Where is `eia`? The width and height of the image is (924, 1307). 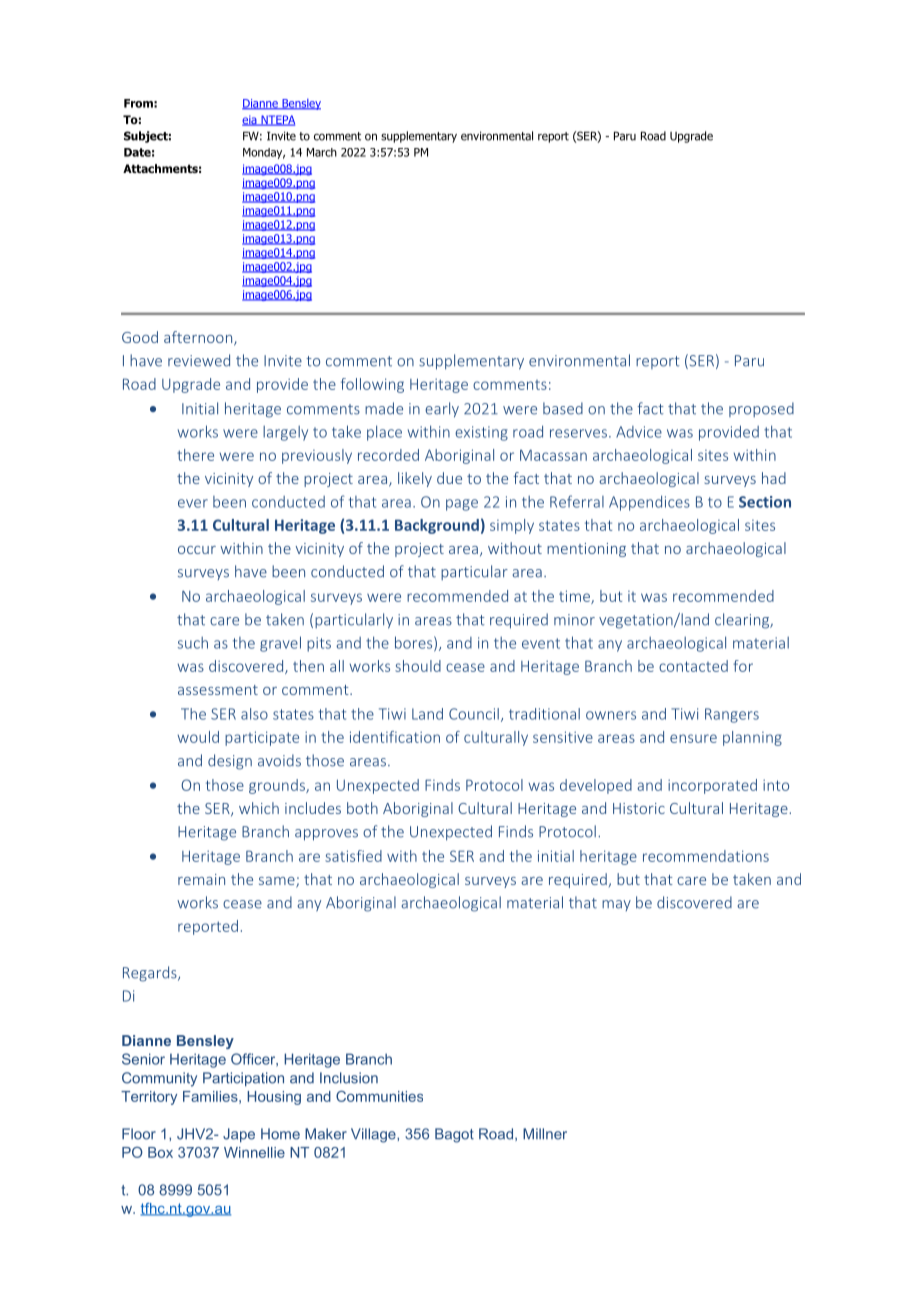 eia is located at coordinates (250, 120).
